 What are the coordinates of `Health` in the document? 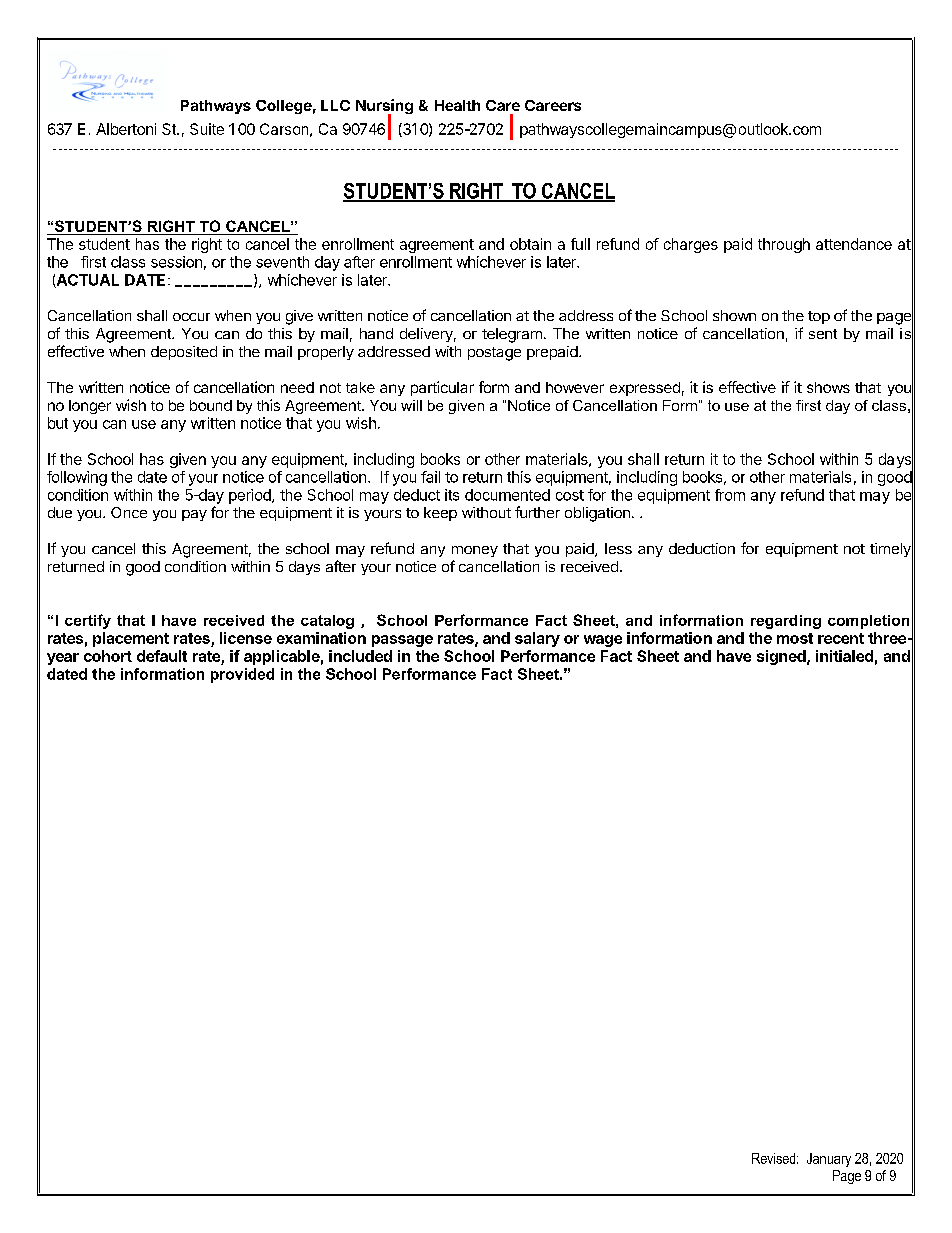 It's located at (457, 105).
